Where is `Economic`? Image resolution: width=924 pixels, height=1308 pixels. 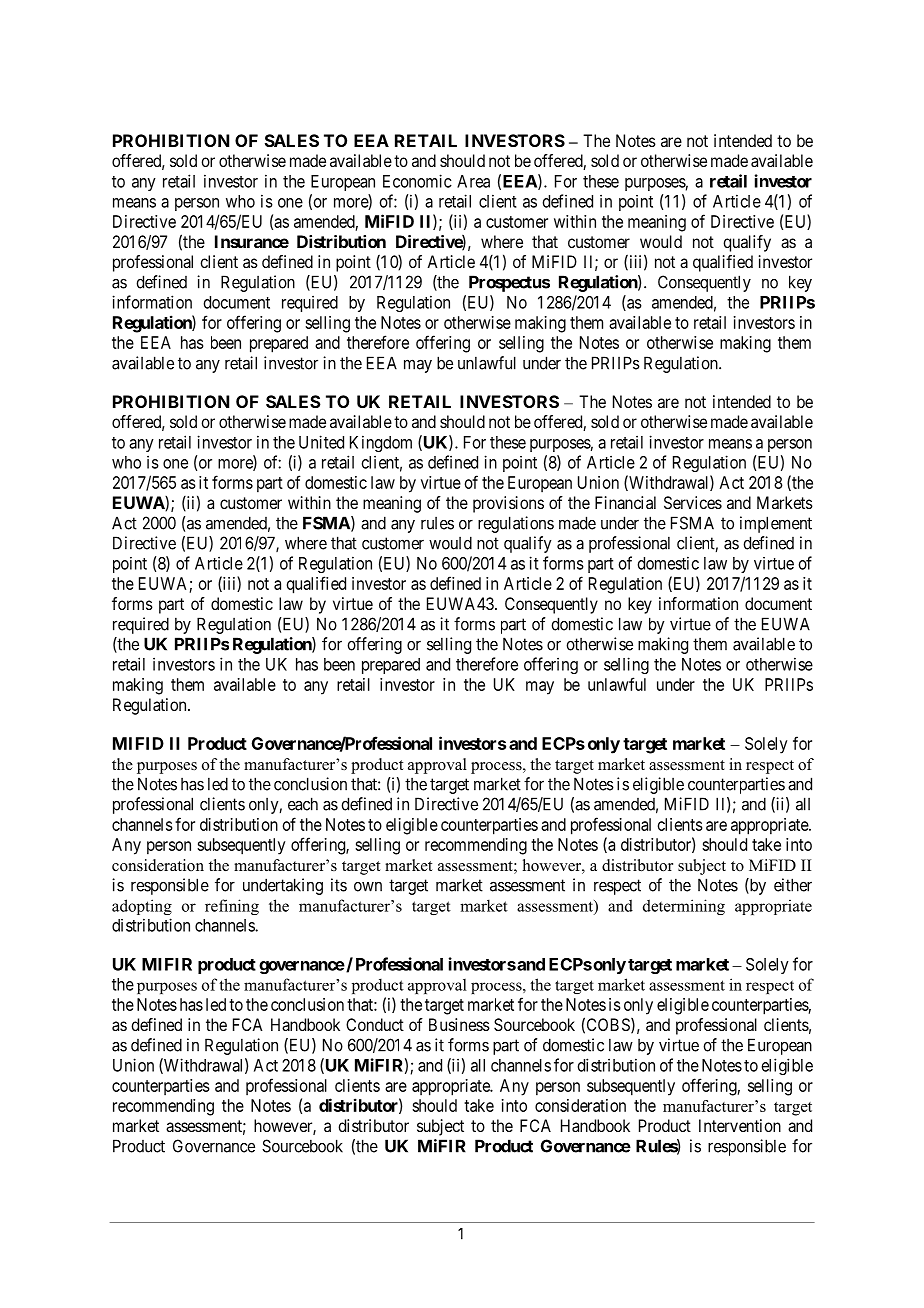 Economic is located at coordinates (417, 181).
